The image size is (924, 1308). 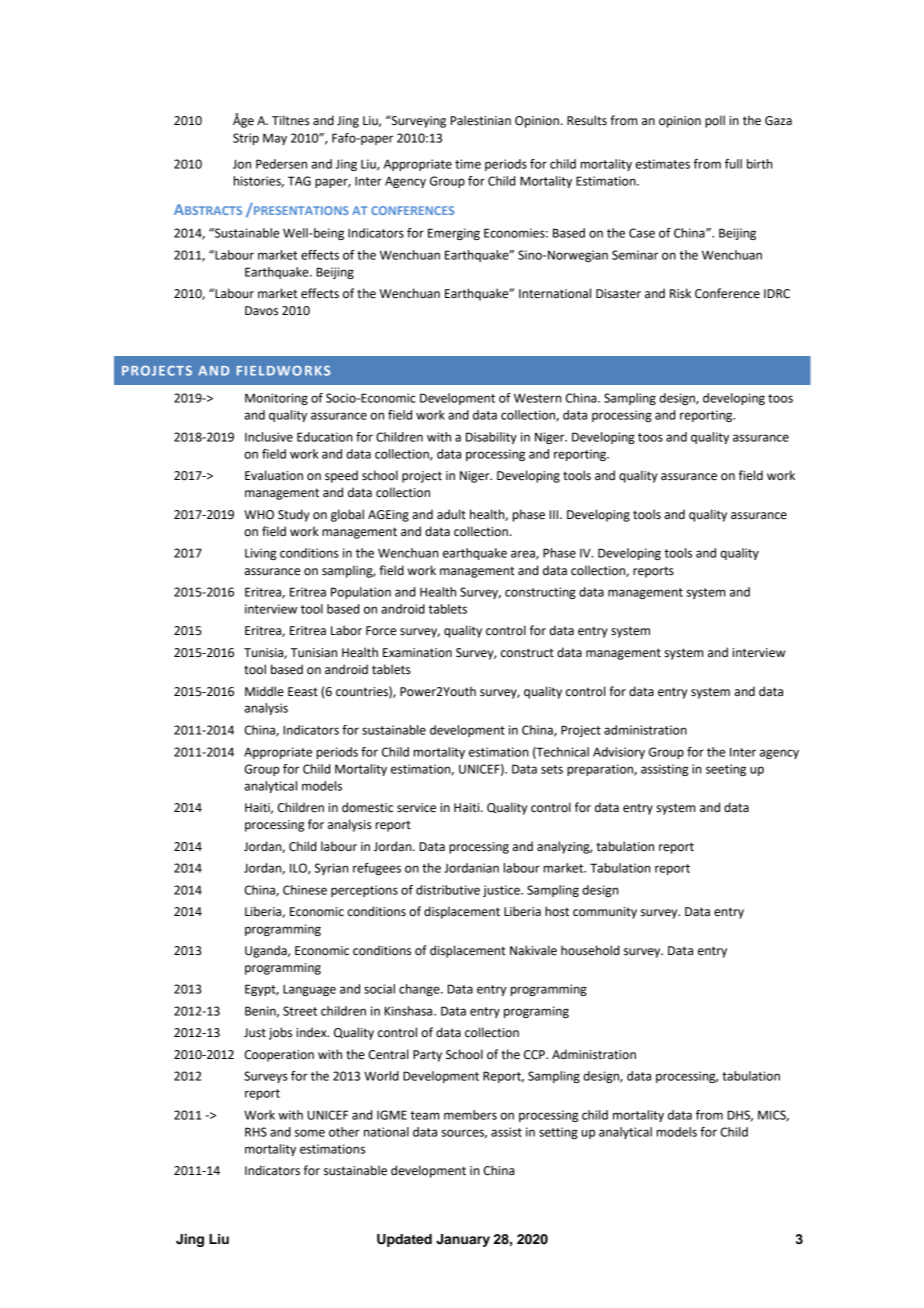 What do you see at coordinates (555, 514) in the document?
I see `III` at bounding box center [555, 514].
